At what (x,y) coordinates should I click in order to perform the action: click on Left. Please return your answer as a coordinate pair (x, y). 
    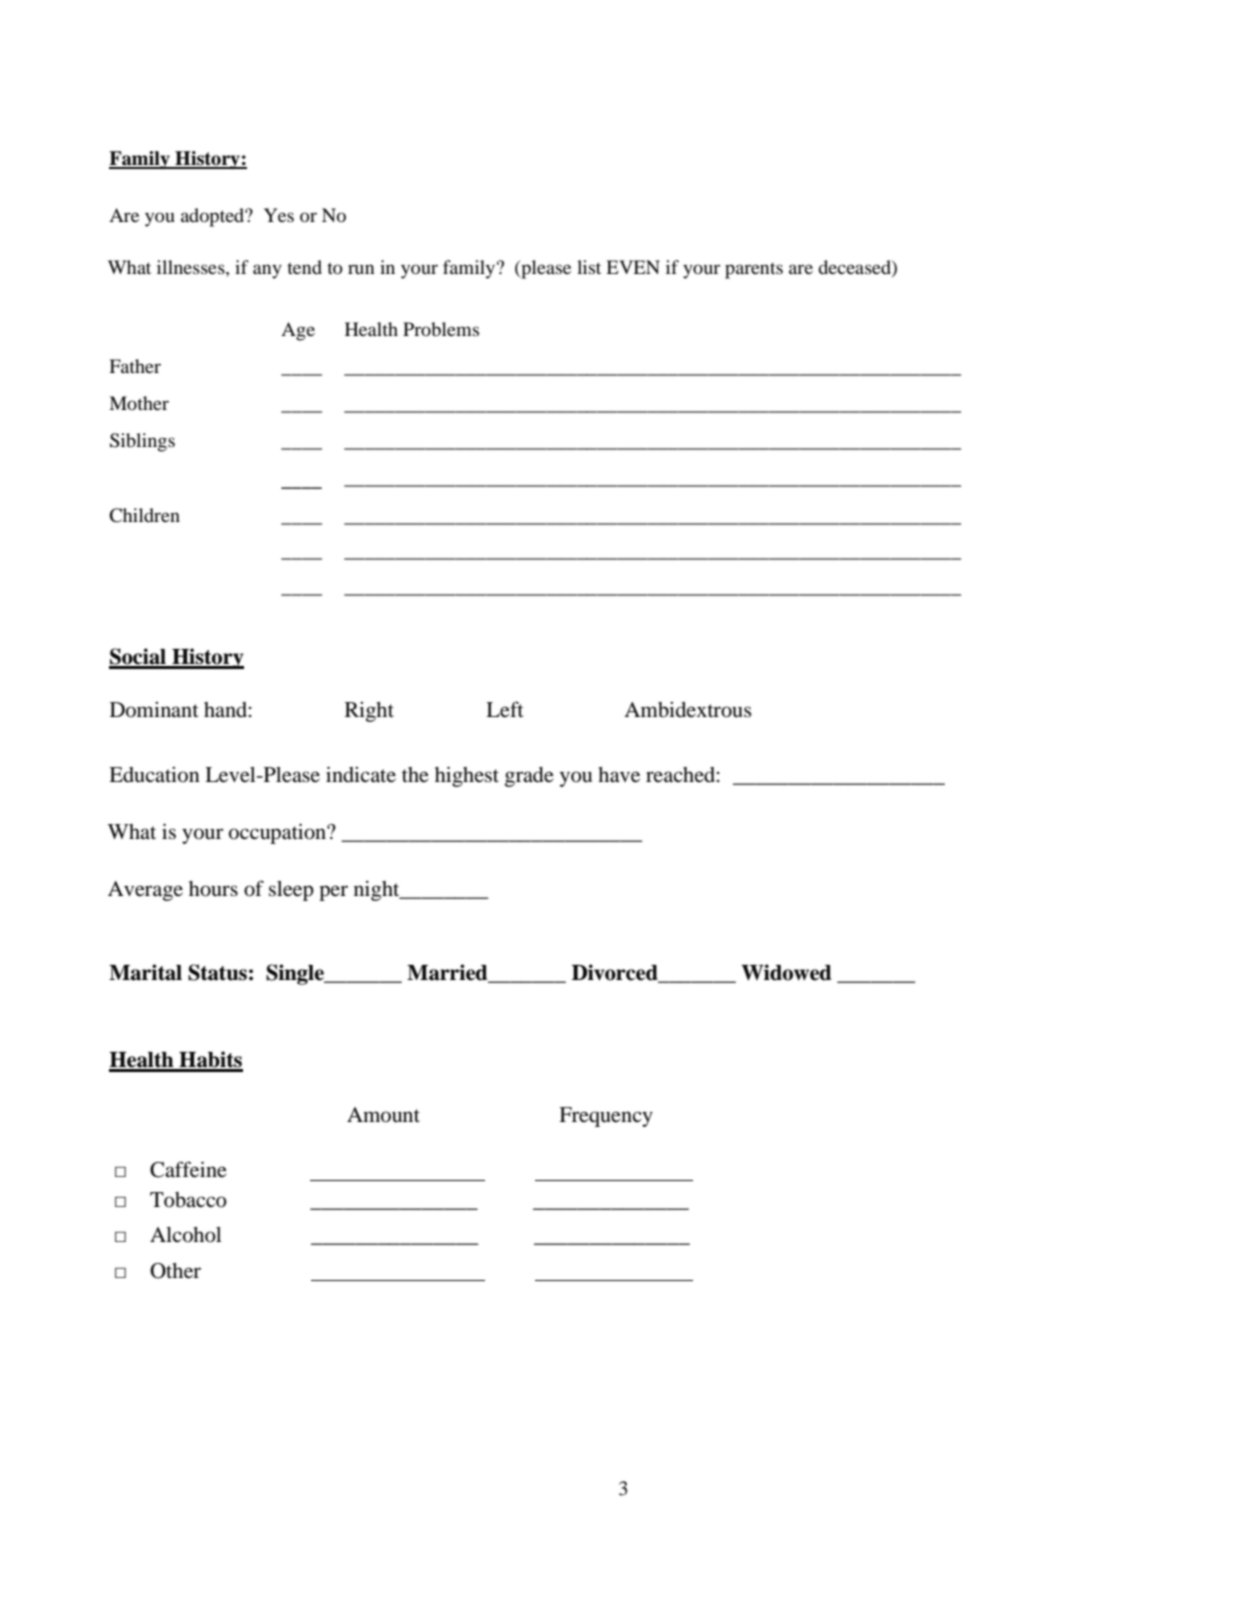
    Looking at the image, I should click on (505, 709).
